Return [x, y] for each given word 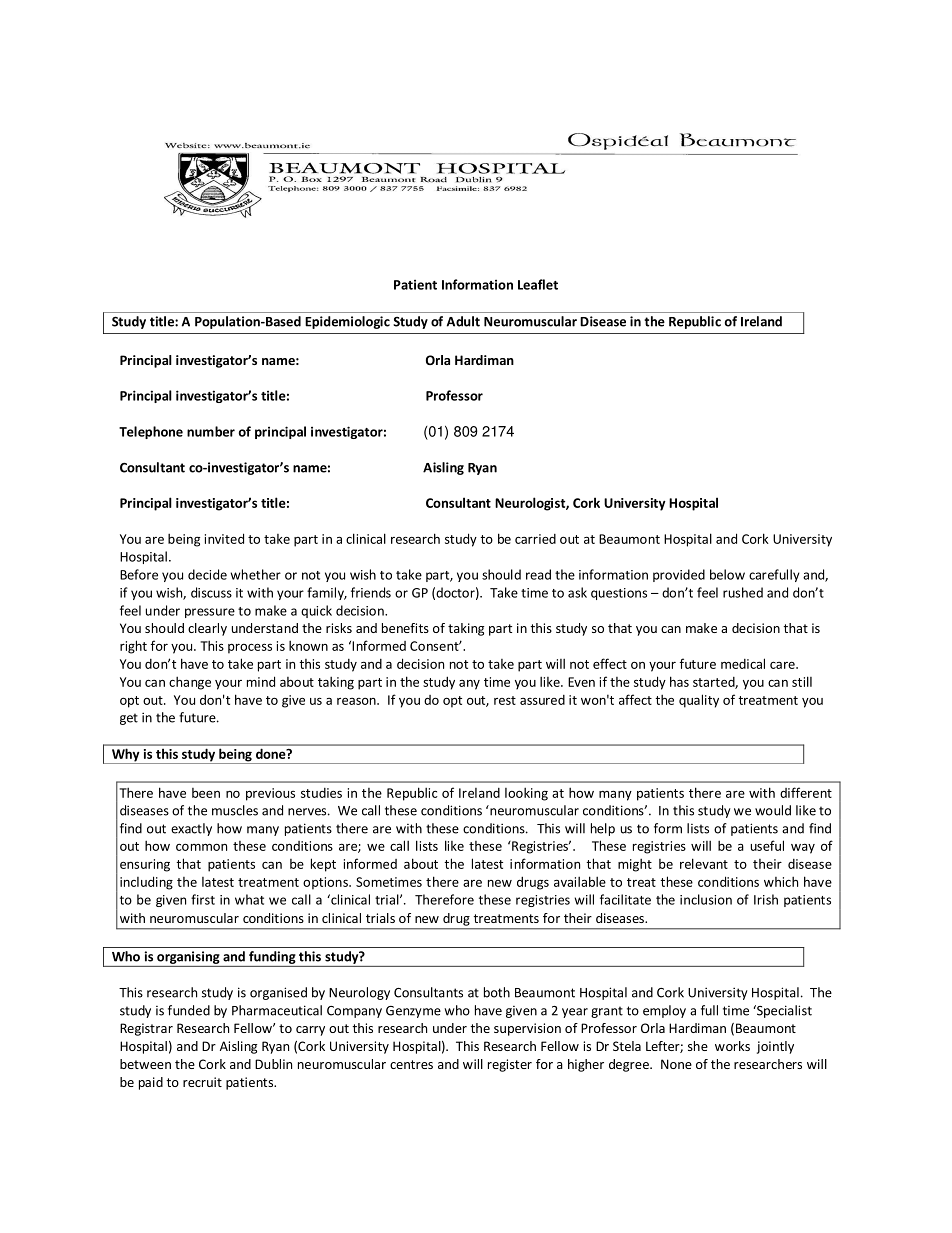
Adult [463, 321]
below [727, 574]
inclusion [706, 899]
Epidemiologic [347, 322]
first [203, 899]
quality [699, 701]
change [190, 683]
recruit [202, 1082]
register [510, 1065]
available [580, 881]
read [538, 574]
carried [535, 539]
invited [224, 538]
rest [505, 700]
